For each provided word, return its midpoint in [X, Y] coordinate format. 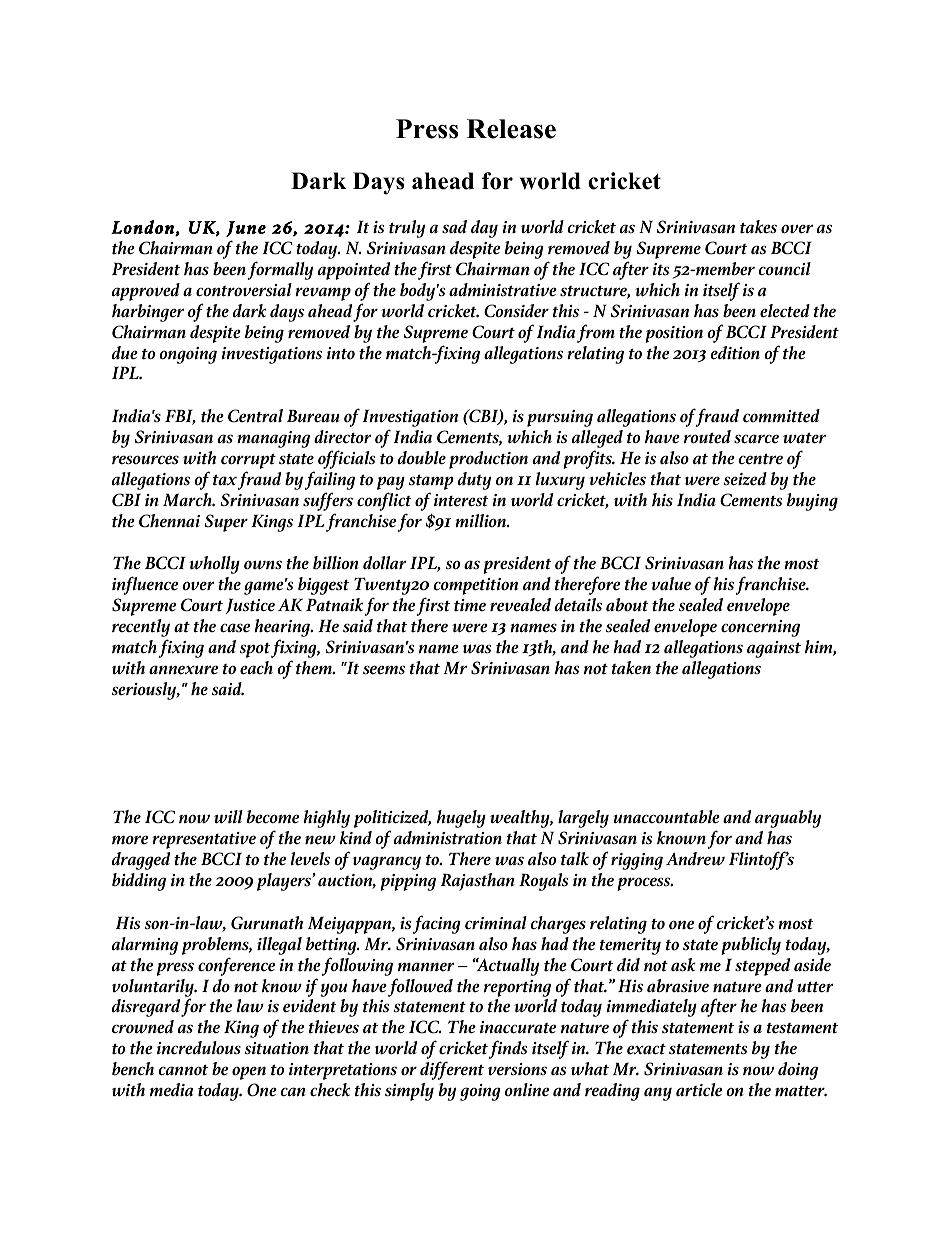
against [774, 649]
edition [735, 353]
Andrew [695, 859]
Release [511, 129]
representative [204, 840]
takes [758, 227]
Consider [516, 311]
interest [461, 500]
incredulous [199, 1048]
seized [745, 479]
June [246, 229]
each [256, 668]
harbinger [148, 313]
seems [384, 670]
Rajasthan [478, 882]
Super [226, 523]
